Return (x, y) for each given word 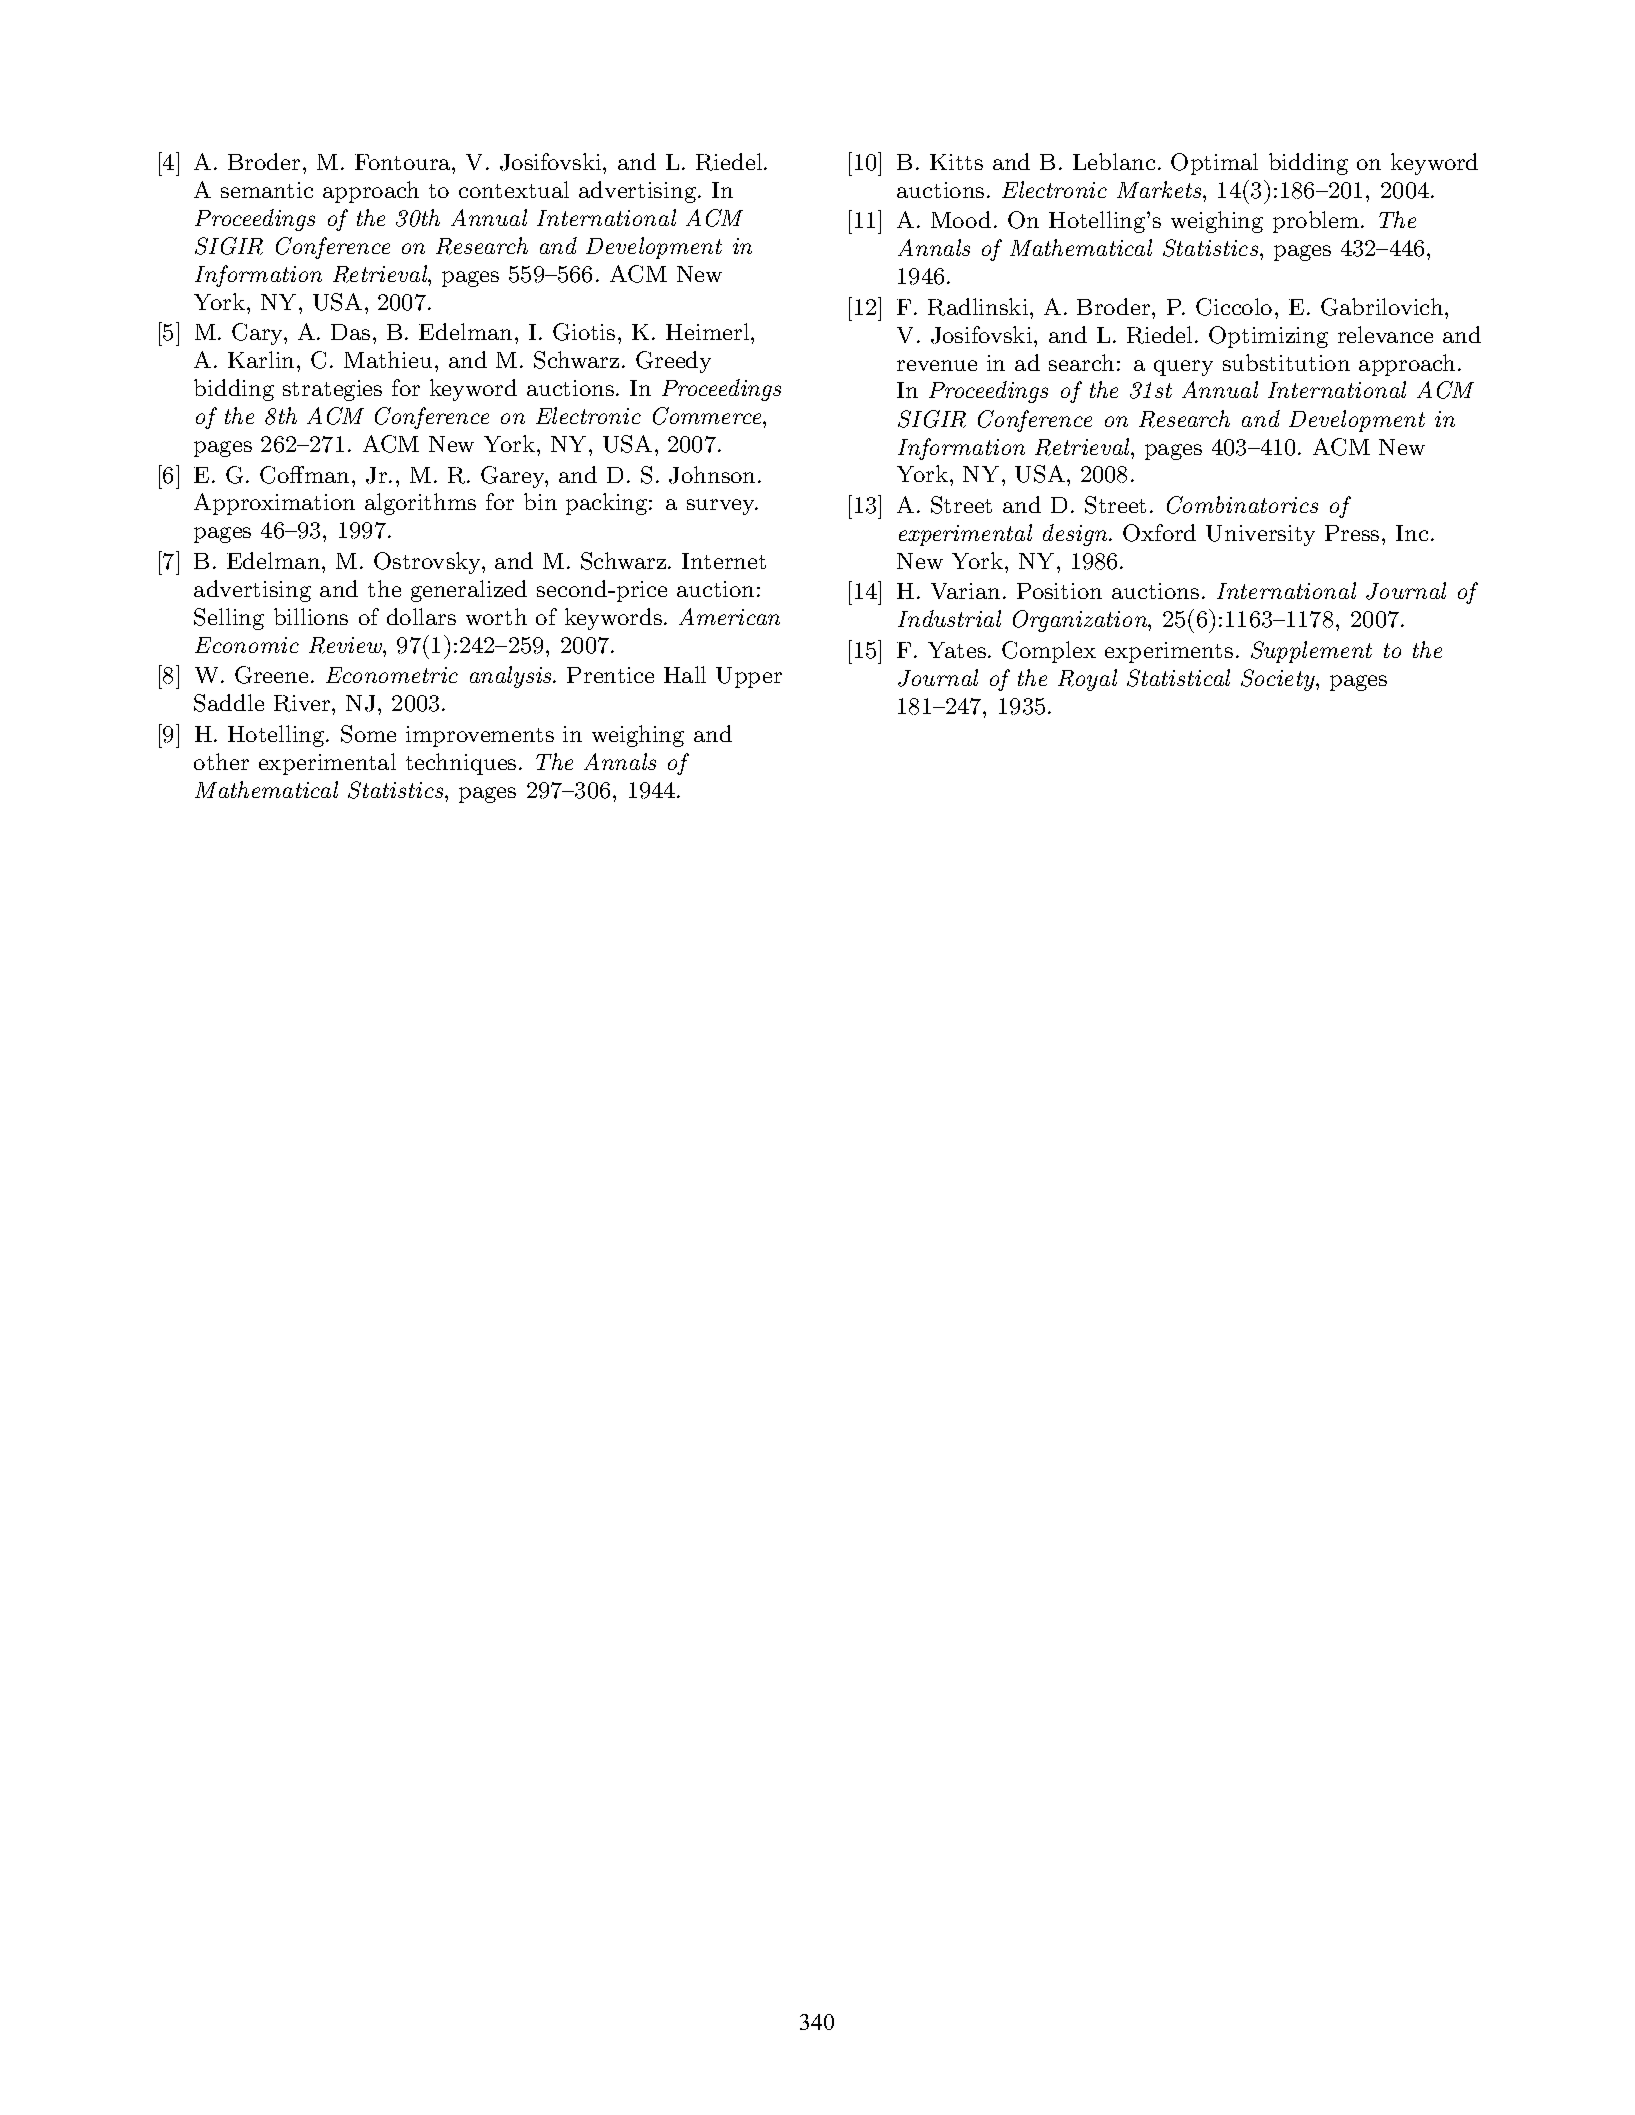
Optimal (1214, 164)
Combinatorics (1242, 505)
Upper (749, 677)
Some (368, 734)
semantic (267, 190)
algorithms (420, 504)
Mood (961, 219)
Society (1279, 680)
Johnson (714, 475)
